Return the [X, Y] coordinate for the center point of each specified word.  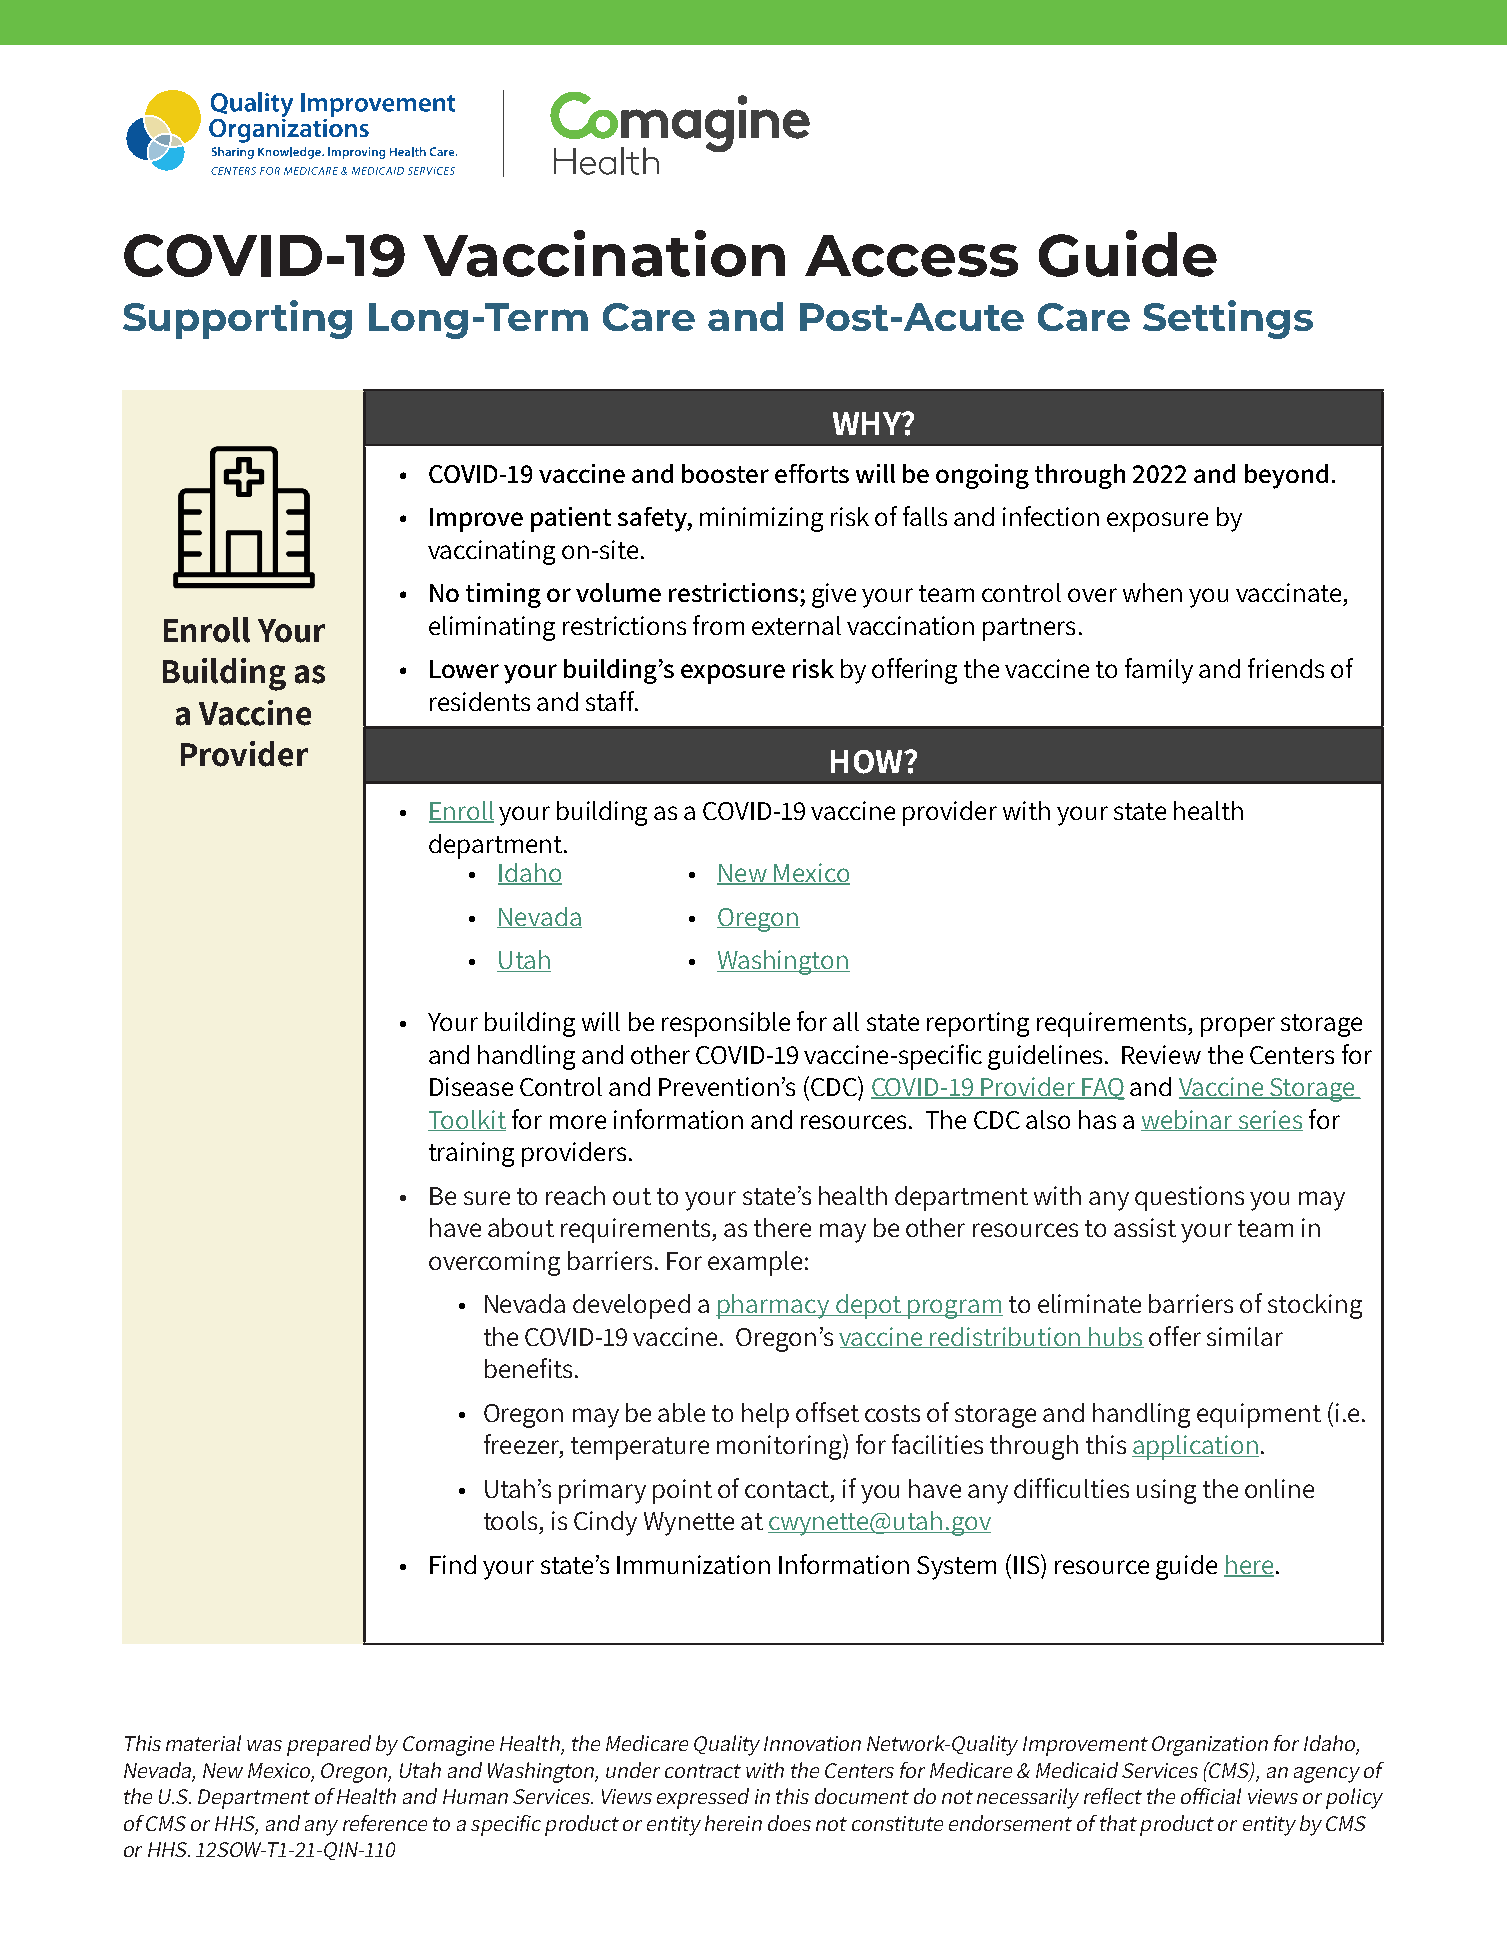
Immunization [693, 1564]
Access [911, 256]
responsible [726, 1024]
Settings [1228, 319]
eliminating [492, 628]
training [471, 1154]
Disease [471, 1086]
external [796, 625]
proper [1238, 1027]
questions [1189, 1198]
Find [453, 1564]
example [755, 1263]
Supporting [237, 319]
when [1152, 592]
